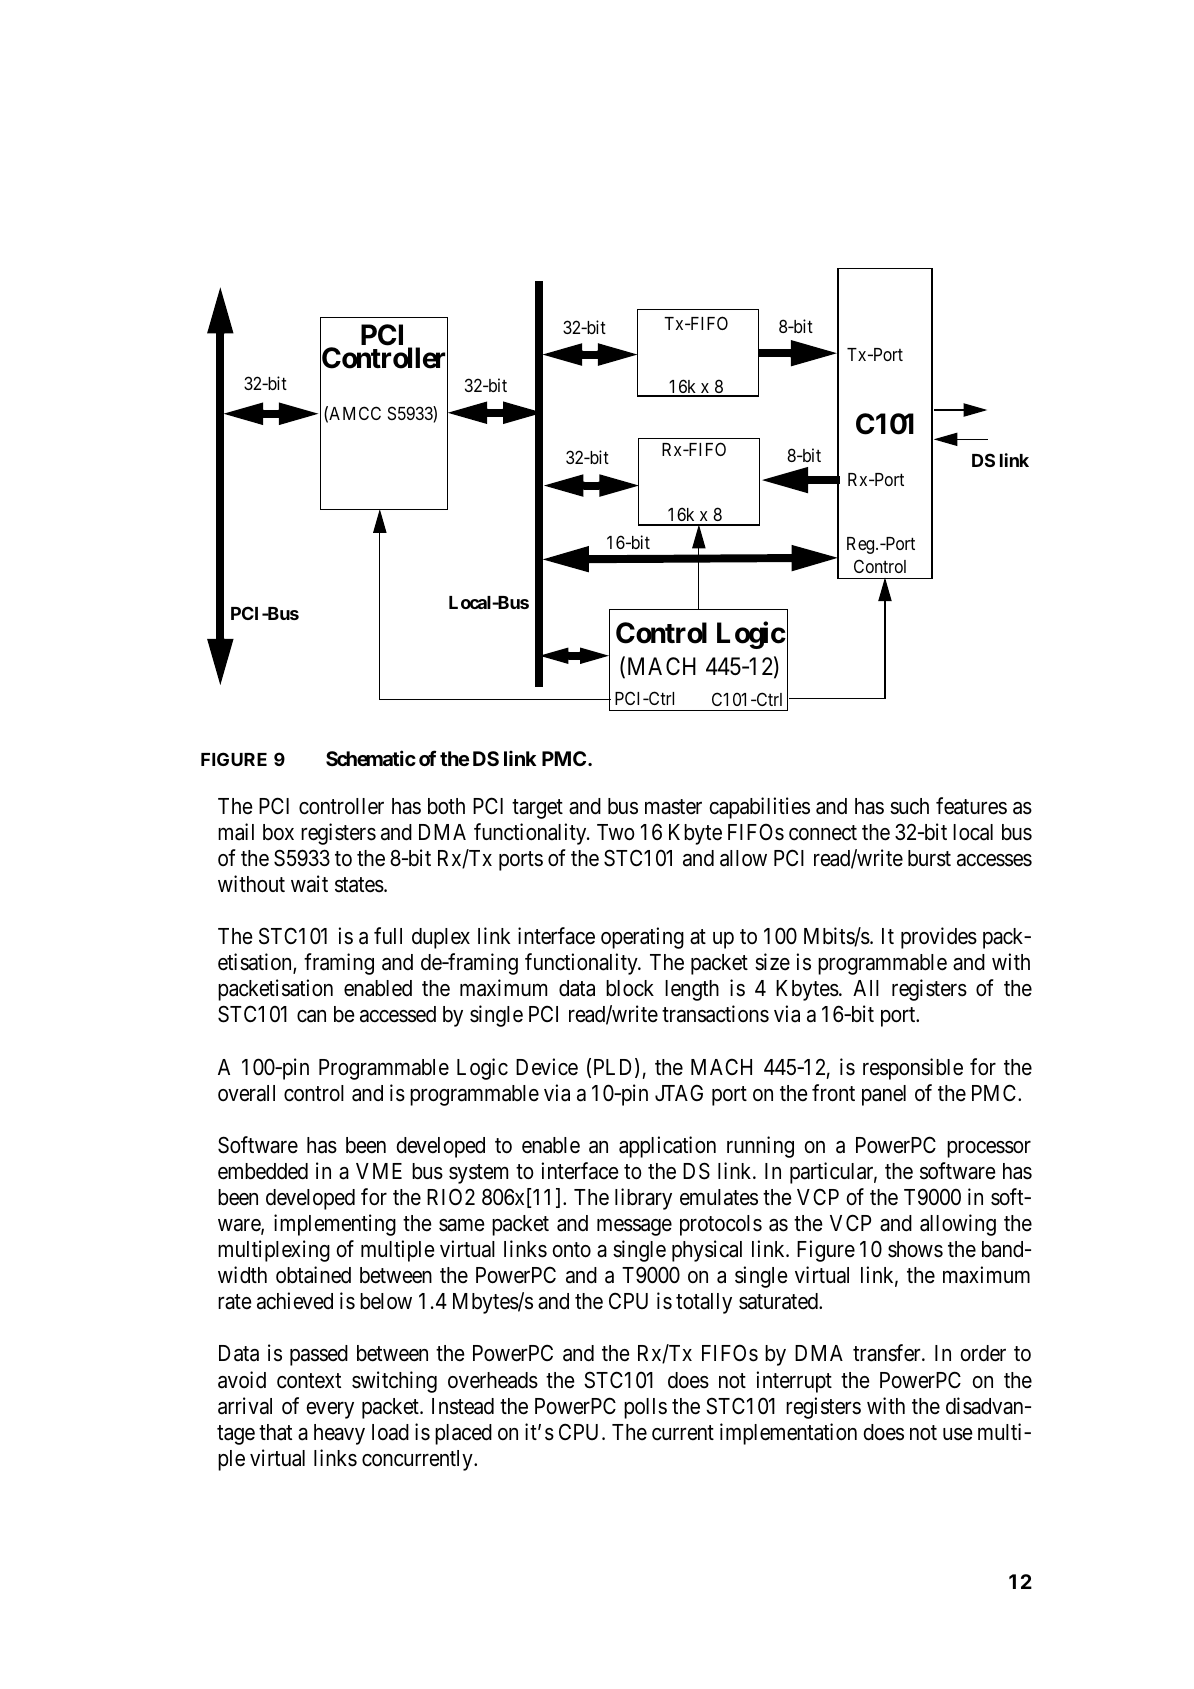 The image size is (1194, 1689). What do you see at coordinates (909, 806) in the document?
I see `such` at bounding box center [909, 806].
